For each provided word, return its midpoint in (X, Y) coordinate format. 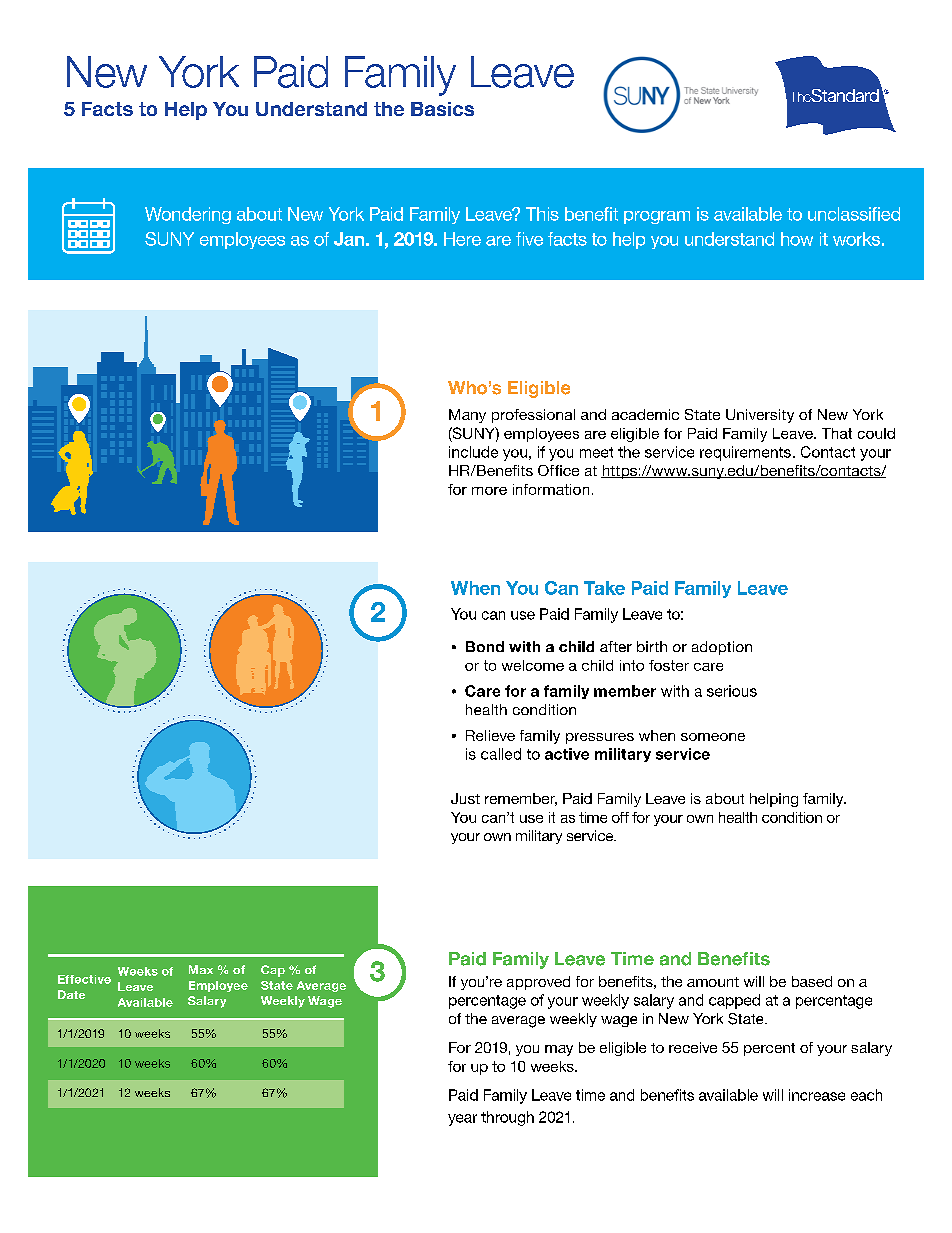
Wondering (188, 215)
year (462, 1120)
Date (71, 994)
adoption (722, 648)
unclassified (854, 214)
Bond (485, 646)
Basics (442, 109)
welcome (533, 665)
